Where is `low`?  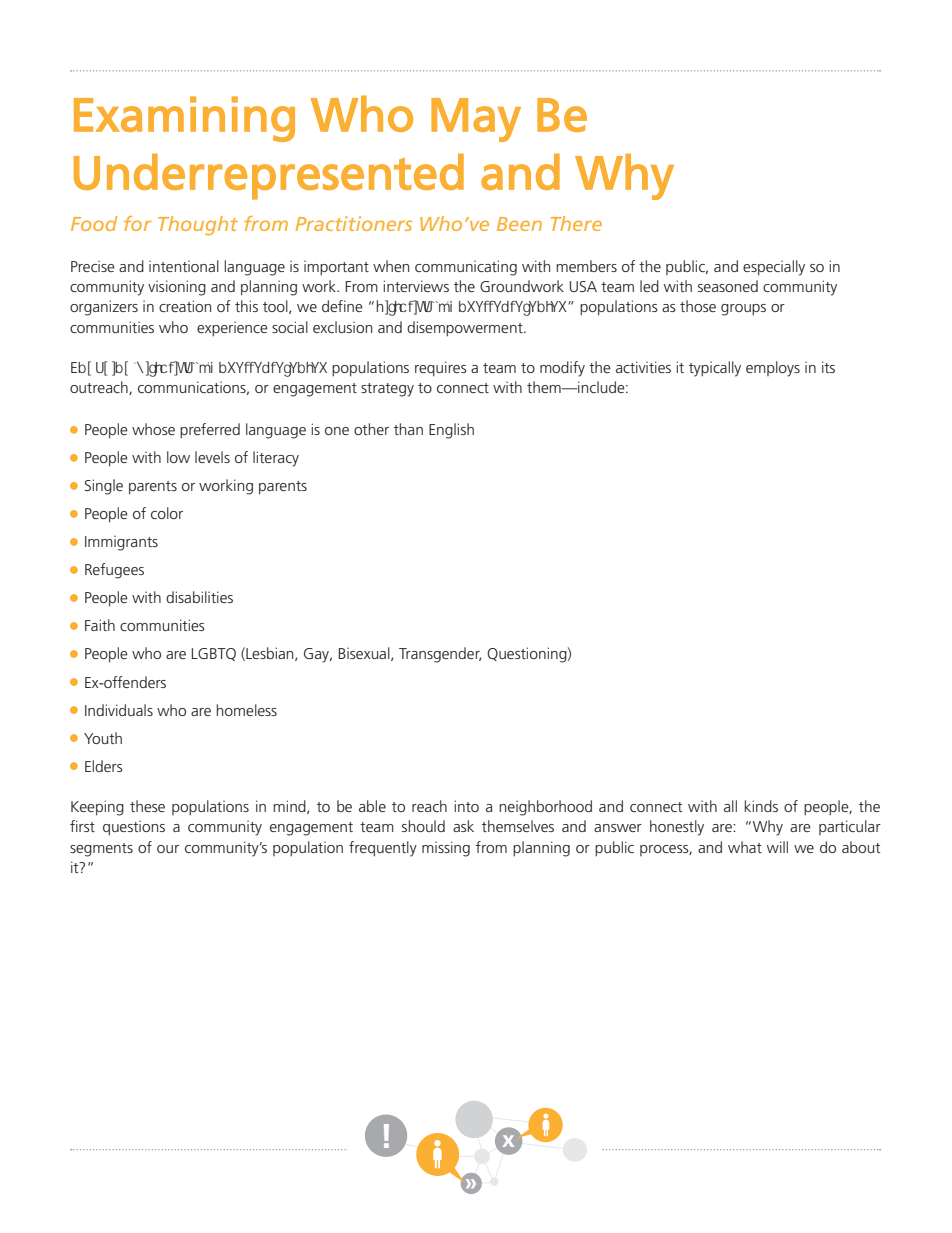
low is located at coordinates (178, 457).
